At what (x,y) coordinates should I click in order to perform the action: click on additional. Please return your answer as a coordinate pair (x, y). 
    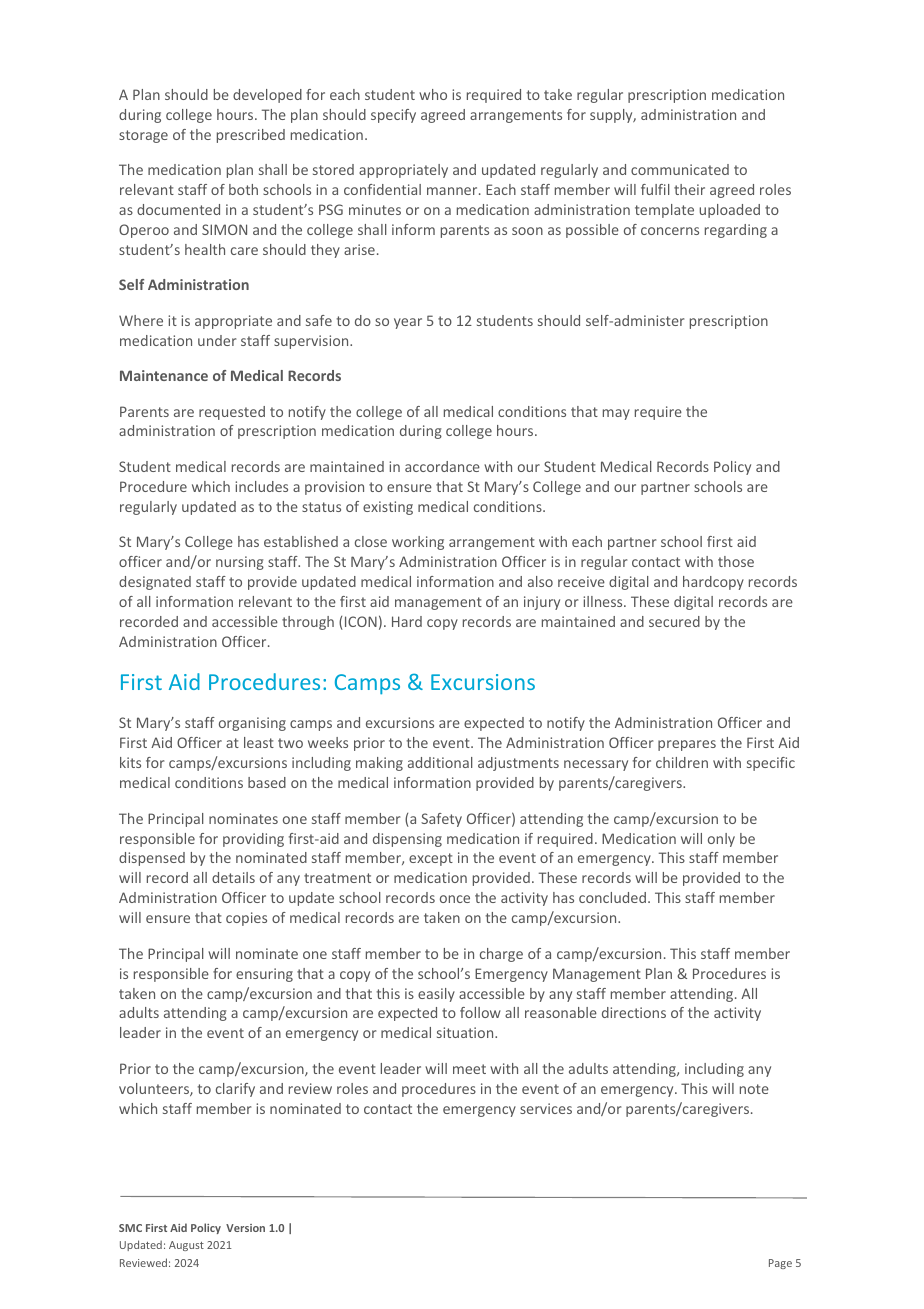
    Looking at the image, I should click on (440, 762).
